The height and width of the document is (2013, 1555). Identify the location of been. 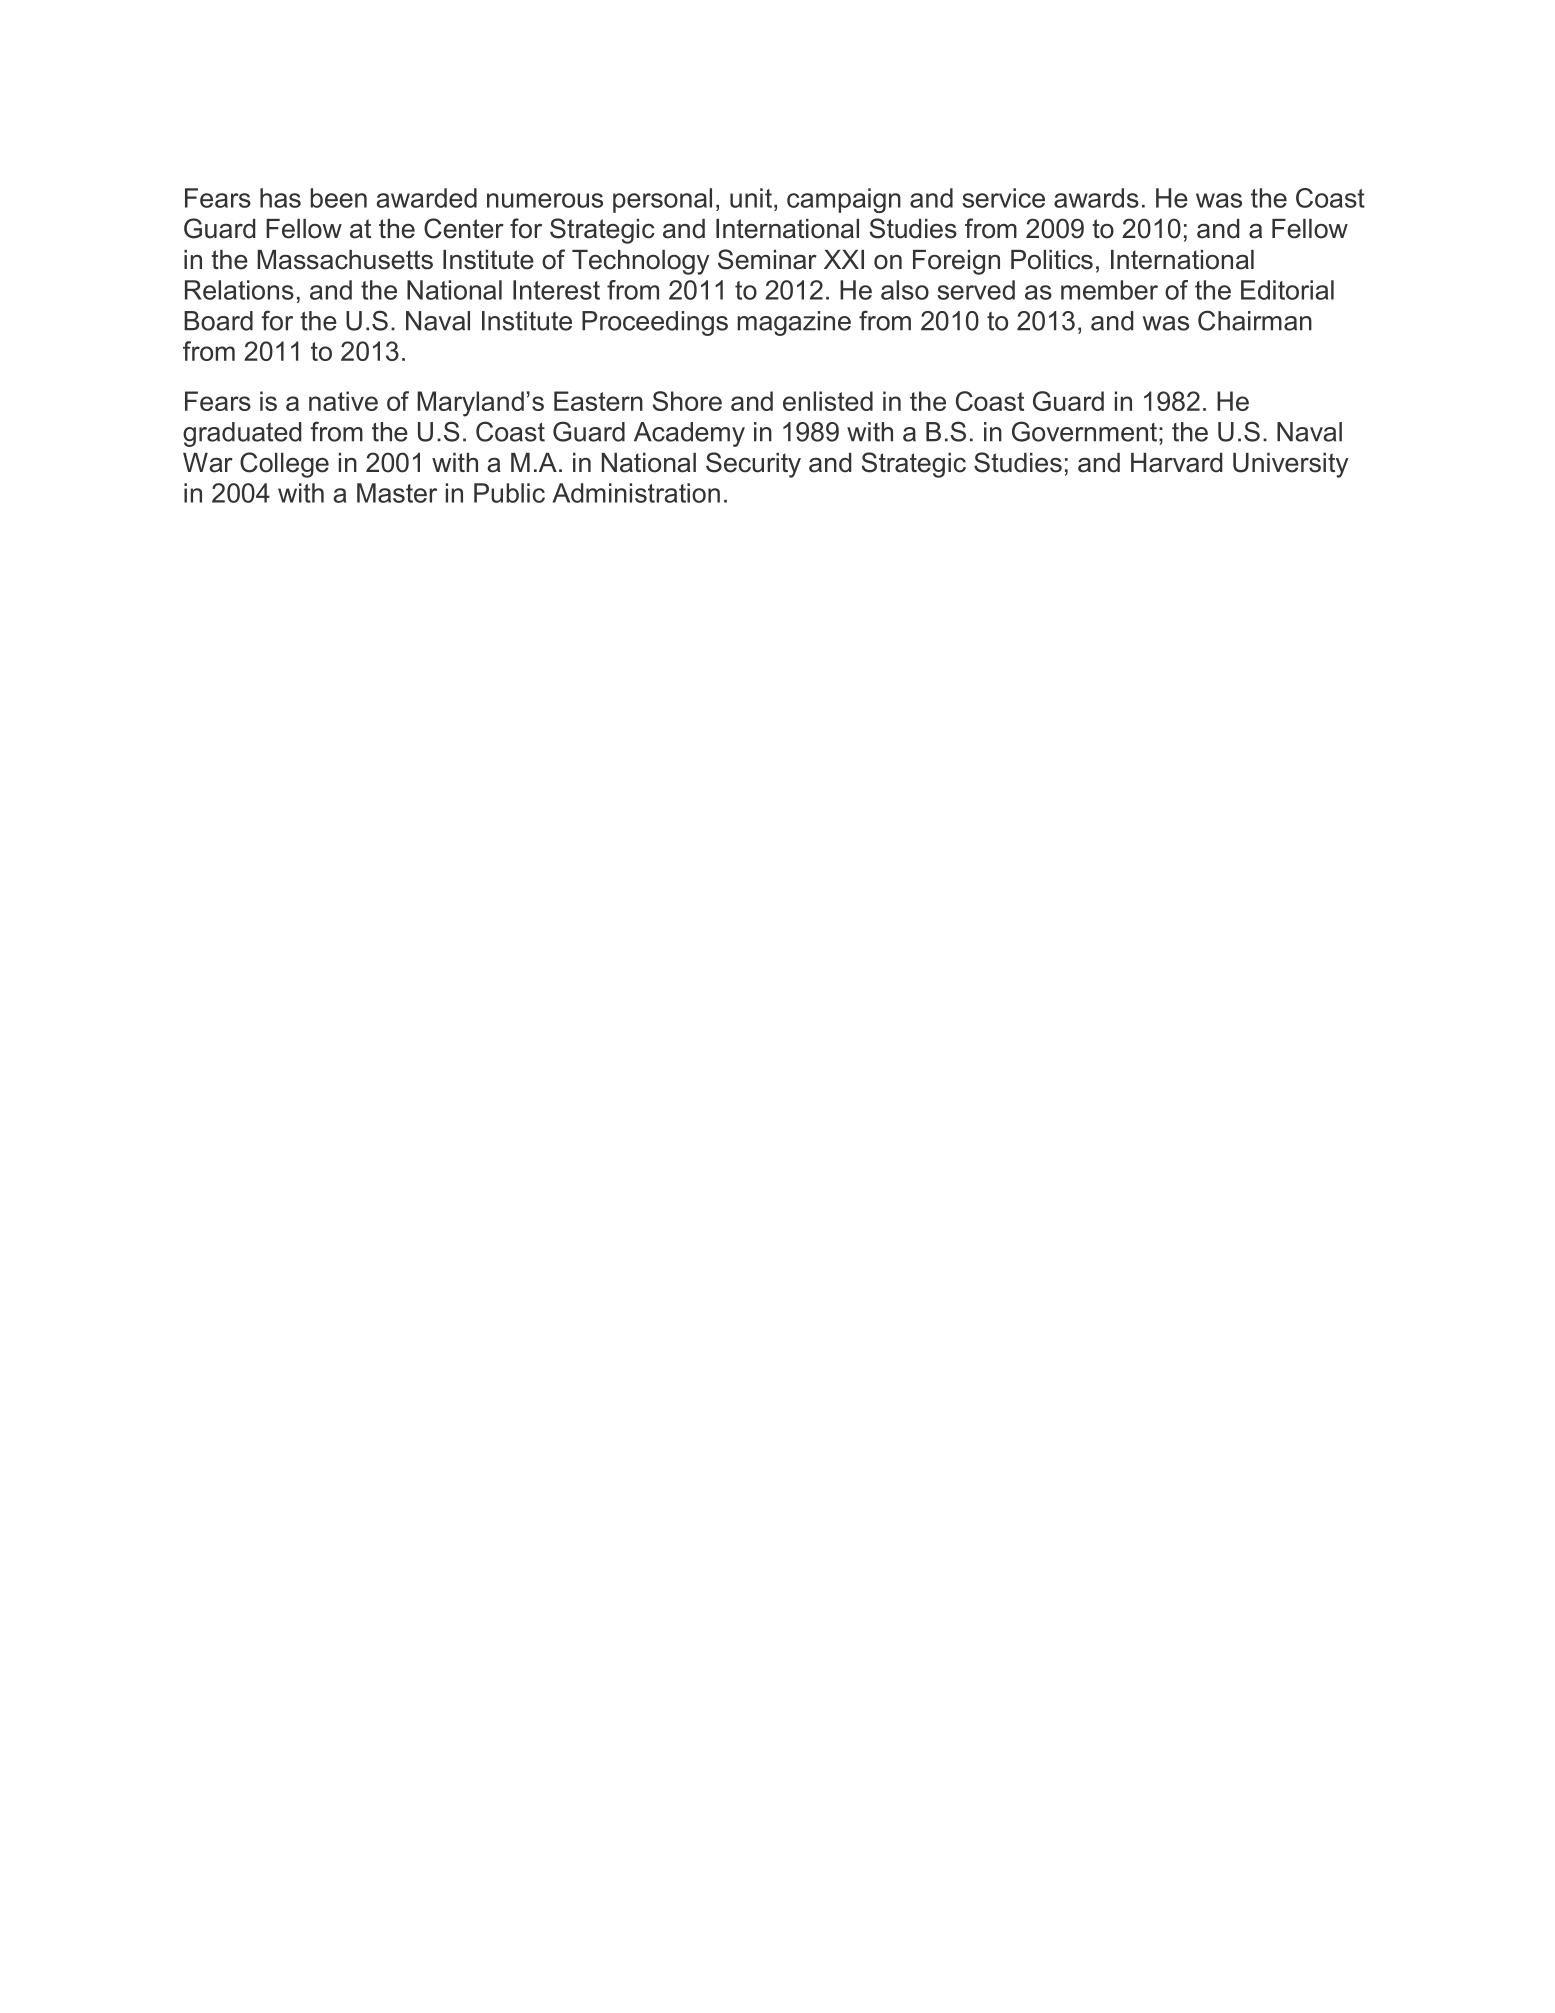
(338, 198).
